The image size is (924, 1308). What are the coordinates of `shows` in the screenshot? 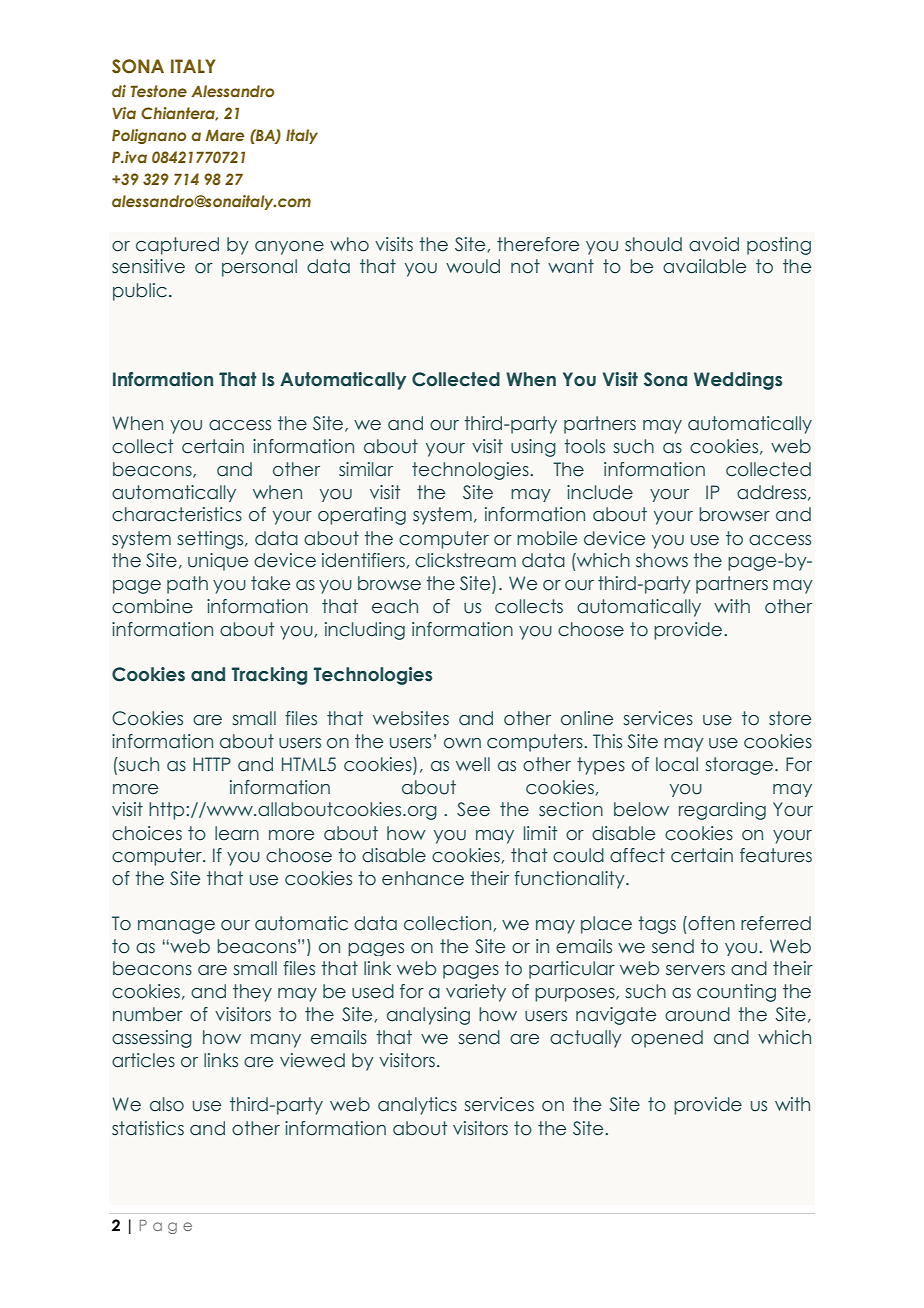 It's located at (662, 560).
